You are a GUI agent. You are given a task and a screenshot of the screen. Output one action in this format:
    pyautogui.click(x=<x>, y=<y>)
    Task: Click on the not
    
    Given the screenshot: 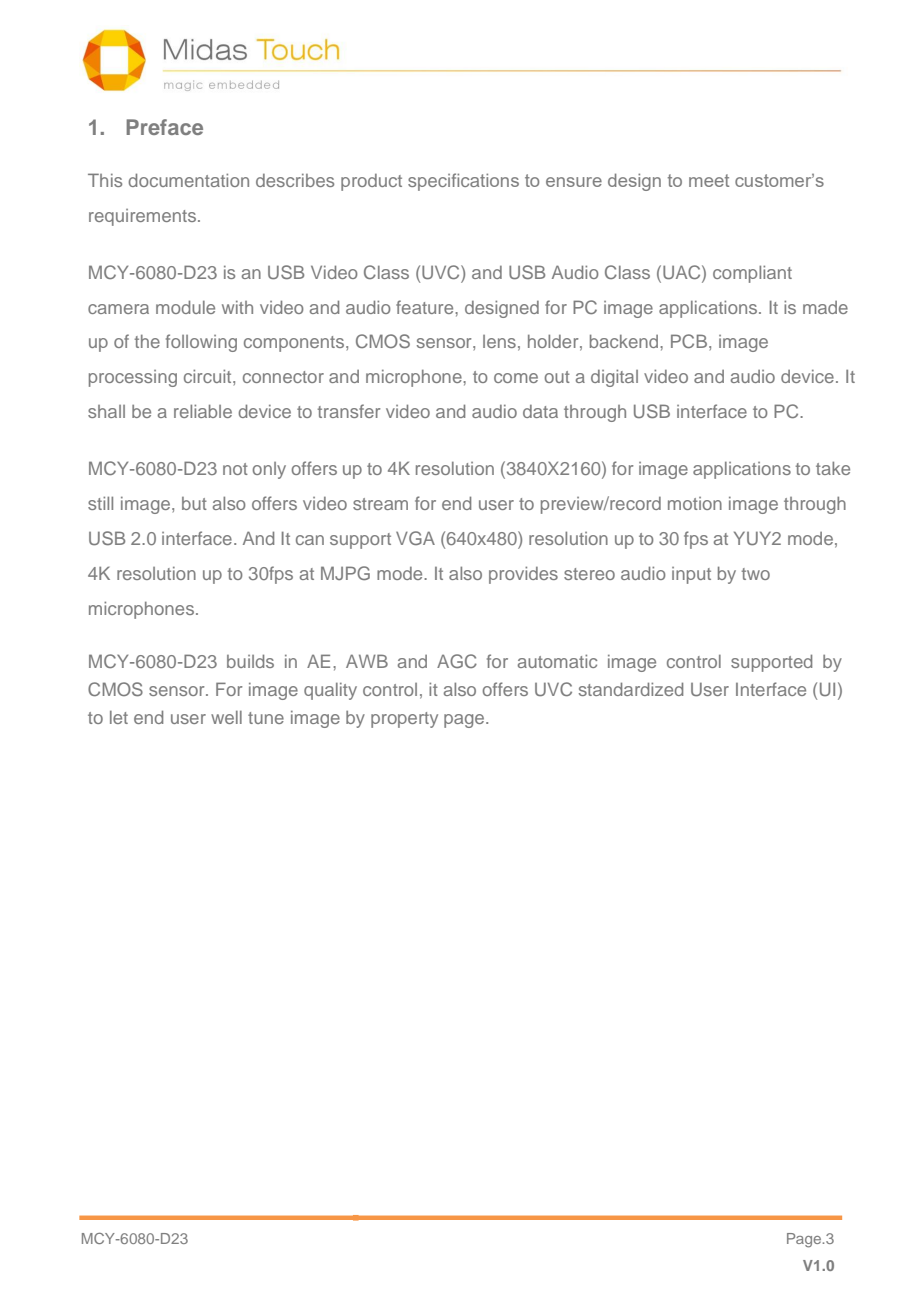 What is the action you would take?
    pyautogui.click(x=235, y=469)
